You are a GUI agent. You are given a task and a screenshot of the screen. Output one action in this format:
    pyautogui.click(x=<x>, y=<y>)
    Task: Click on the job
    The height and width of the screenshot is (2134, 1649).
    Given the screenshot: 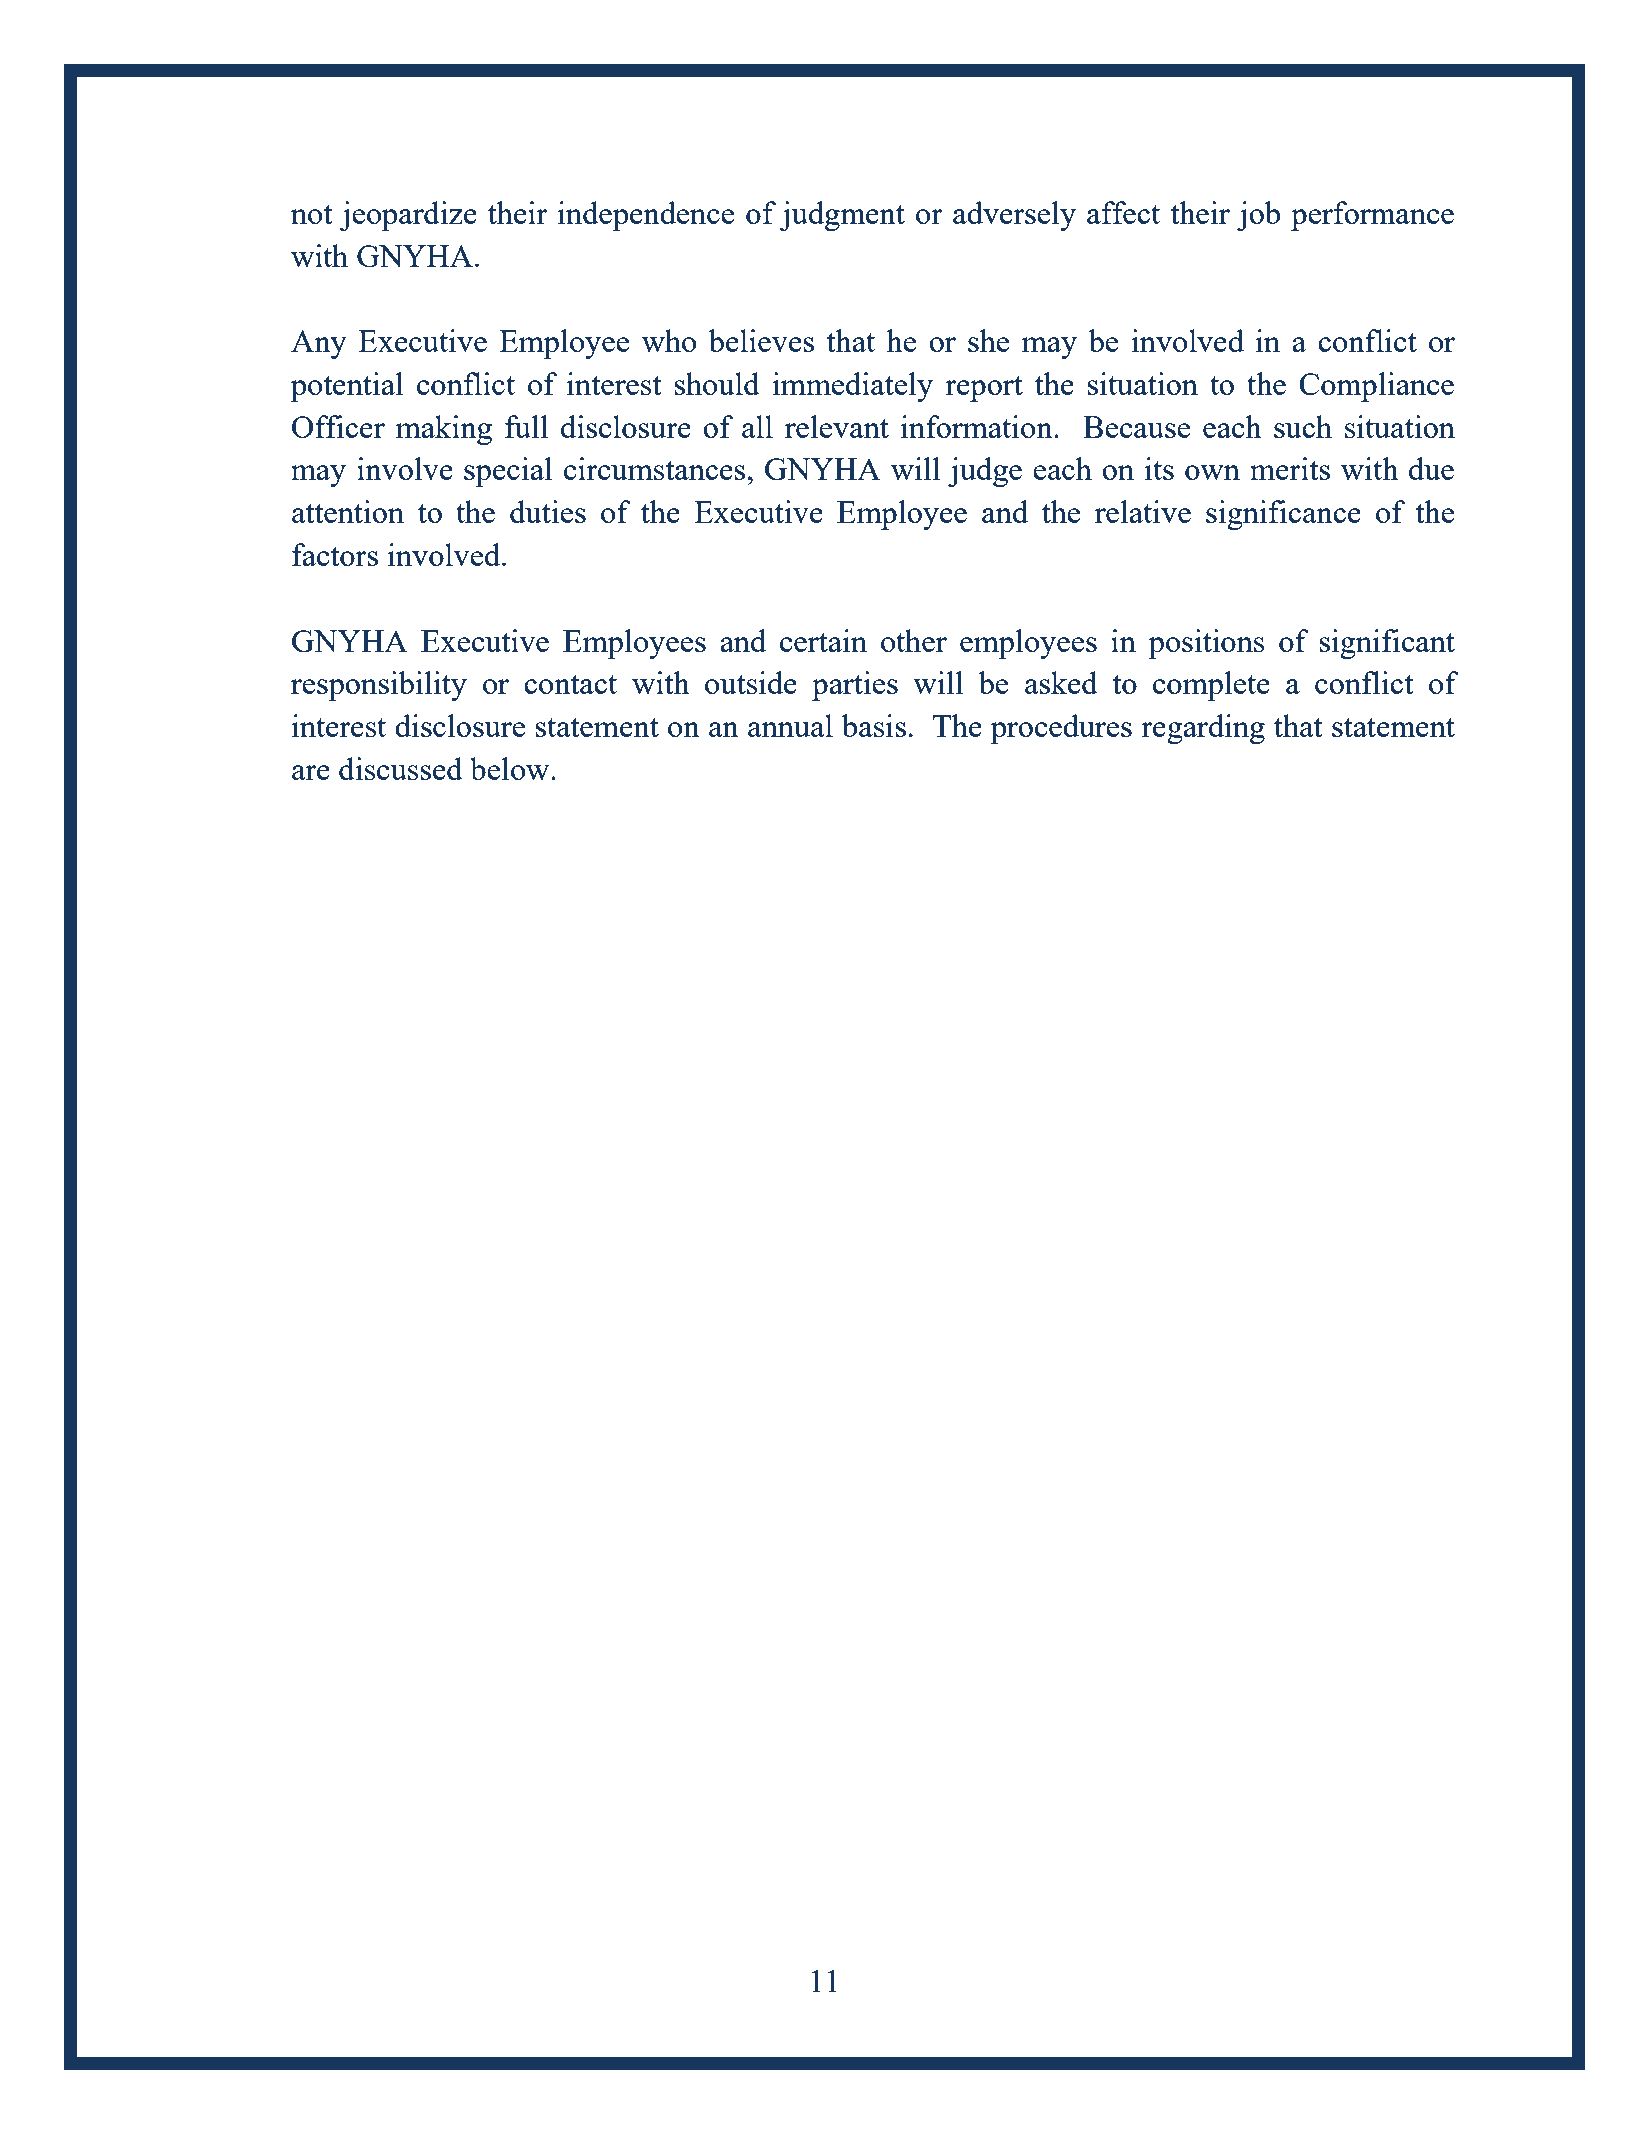 What is the action you would take?
    pyautogui.click(x=1258, y=216)
